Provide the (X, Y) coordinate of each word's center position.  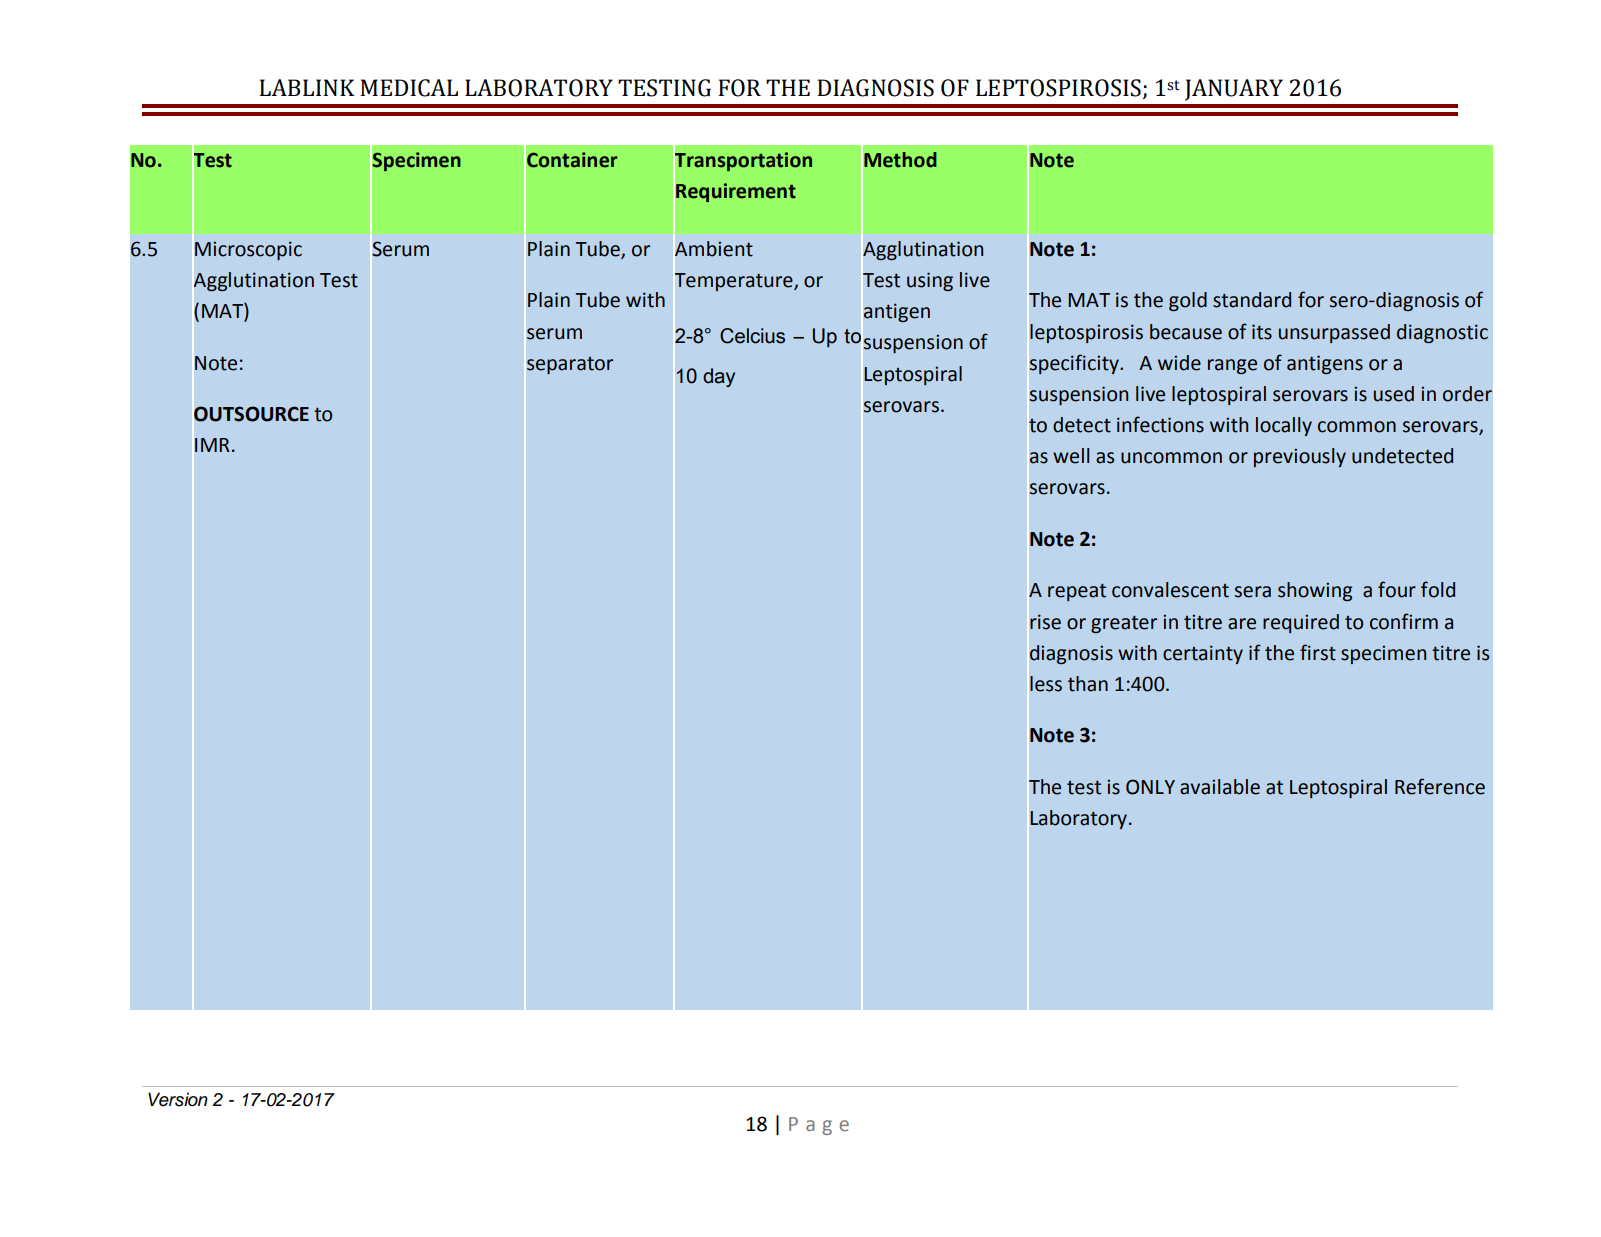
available (1220, 787)
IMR (212, 445)
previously (1300, 457)
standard (1252, 300)
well (1071, 456)
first (1318, 652)
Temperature (735, 282)
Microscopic (248, 250)
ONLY (1150, 787)
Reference (1440, 786)
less (1046, 684)
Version (178, 1099)
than (1088, 684)
